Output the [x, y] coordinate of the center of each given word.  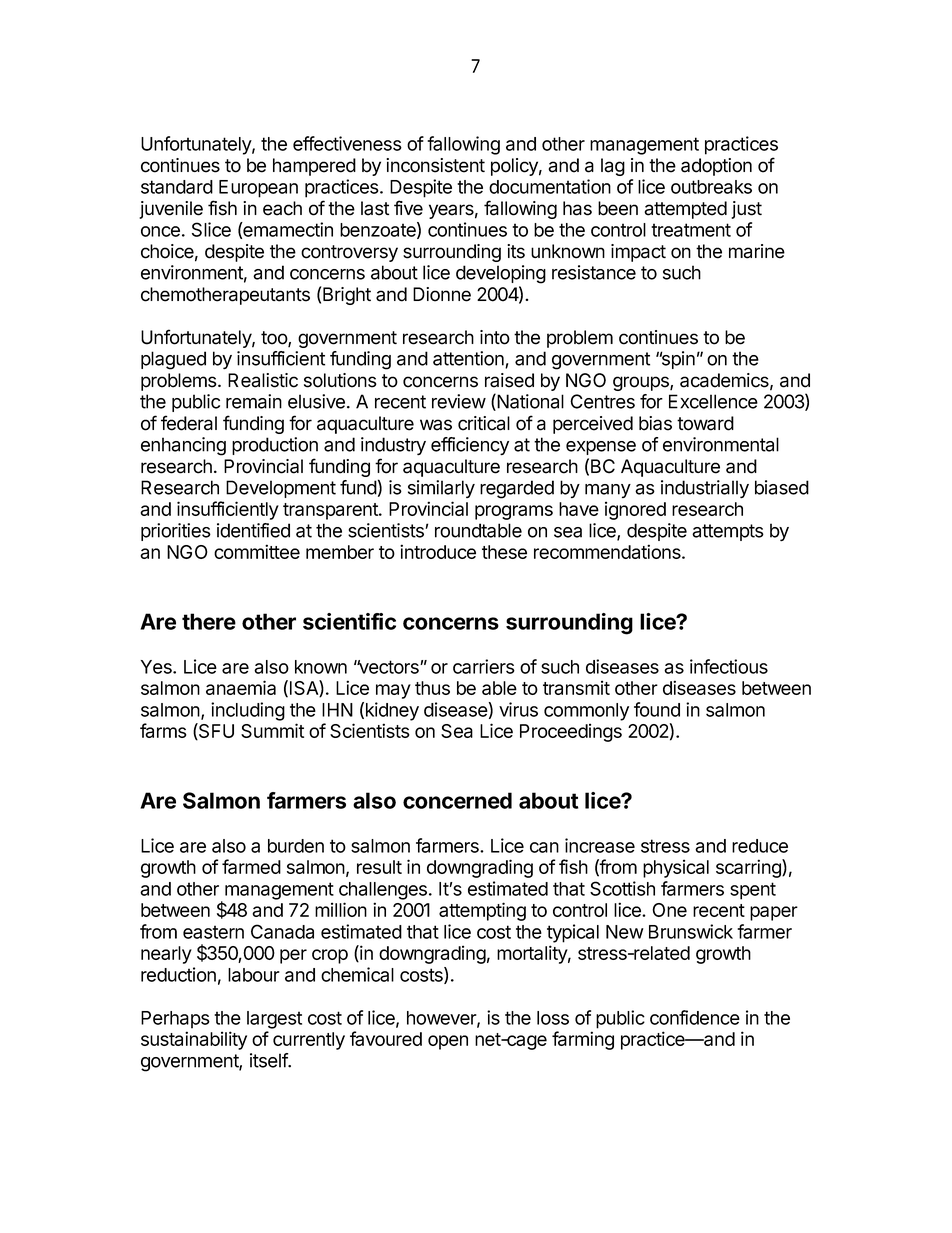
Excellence [713, 401]
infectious [729, 666]
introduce [438, 551]
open [448, 1042]
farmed [251, 866]
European [258, 189]
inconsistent [435, 165]
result [379, 867]
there [209, 621]
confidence [695, 1017]
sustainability [194, 1040]
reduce [760, 846]
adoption [716, 167]
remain [254, 401]
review [459, 401]
